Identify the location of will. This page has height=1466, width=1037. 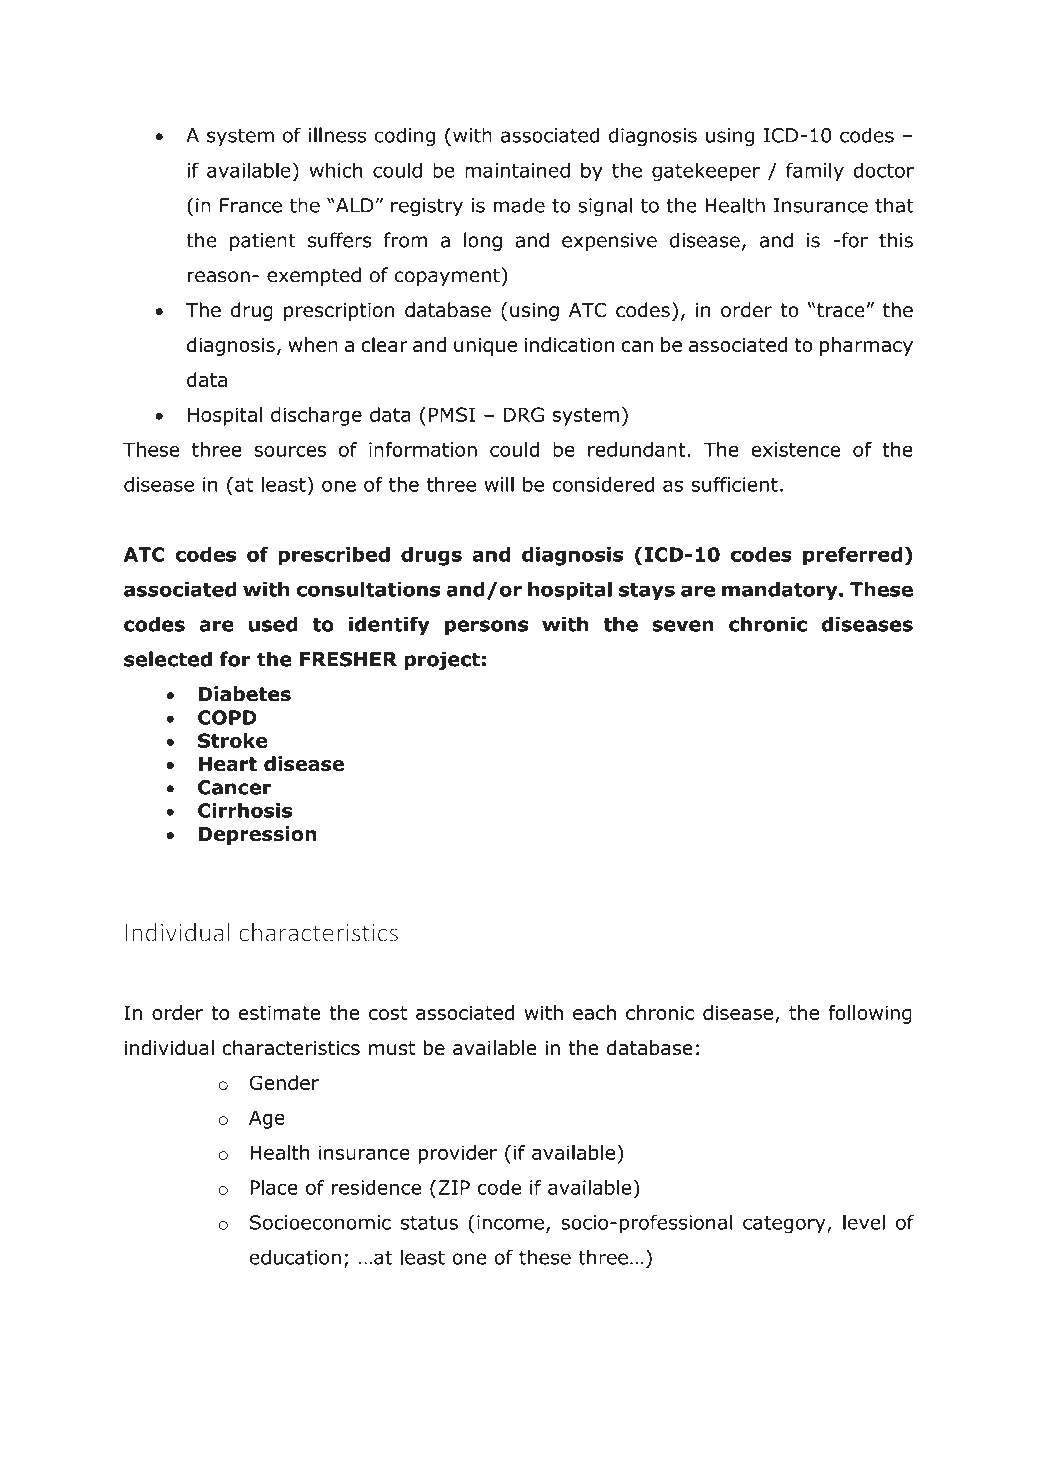
(499, 484).
